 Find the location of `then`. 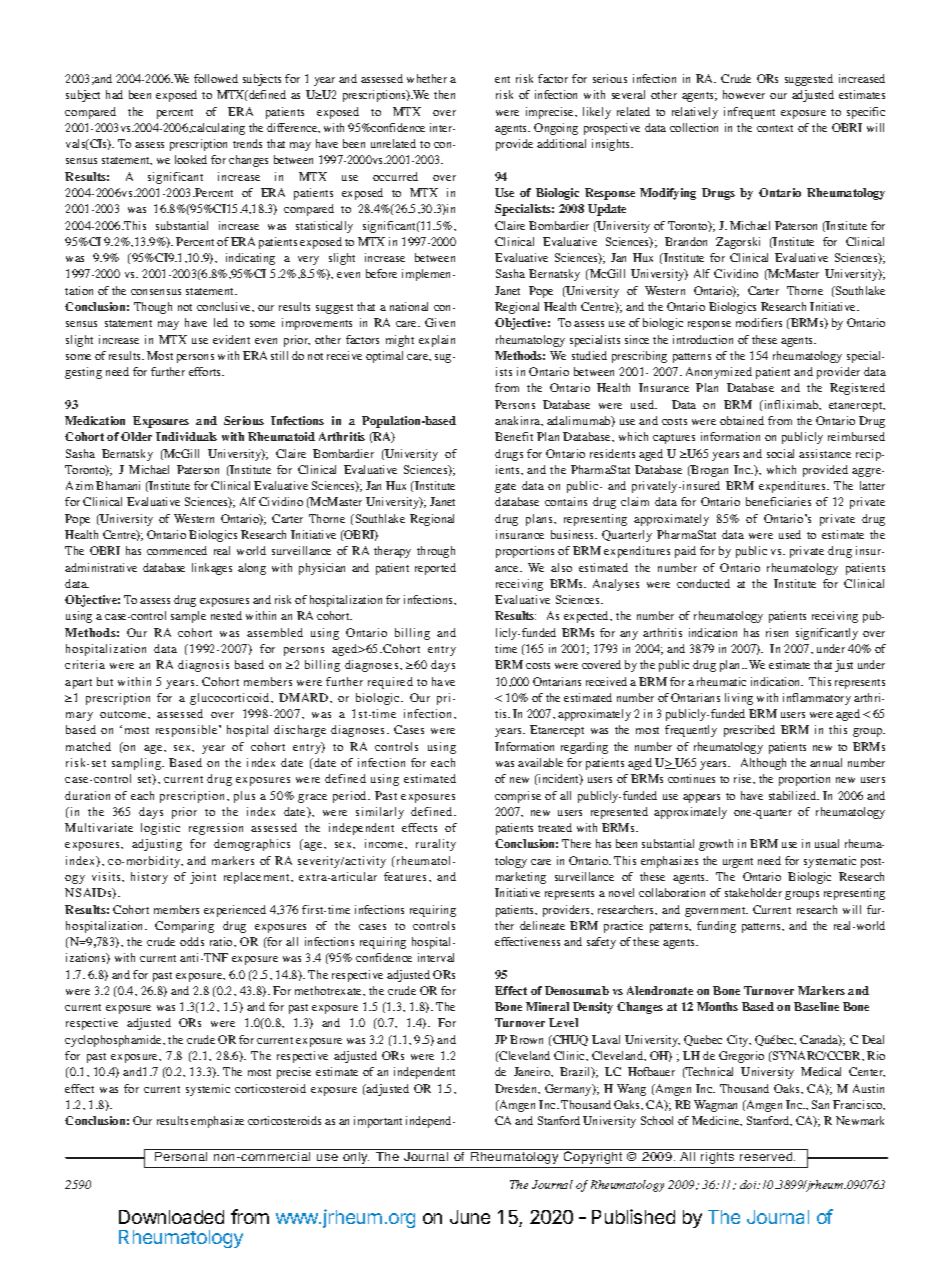

then is located at coordinates (444, 94).
